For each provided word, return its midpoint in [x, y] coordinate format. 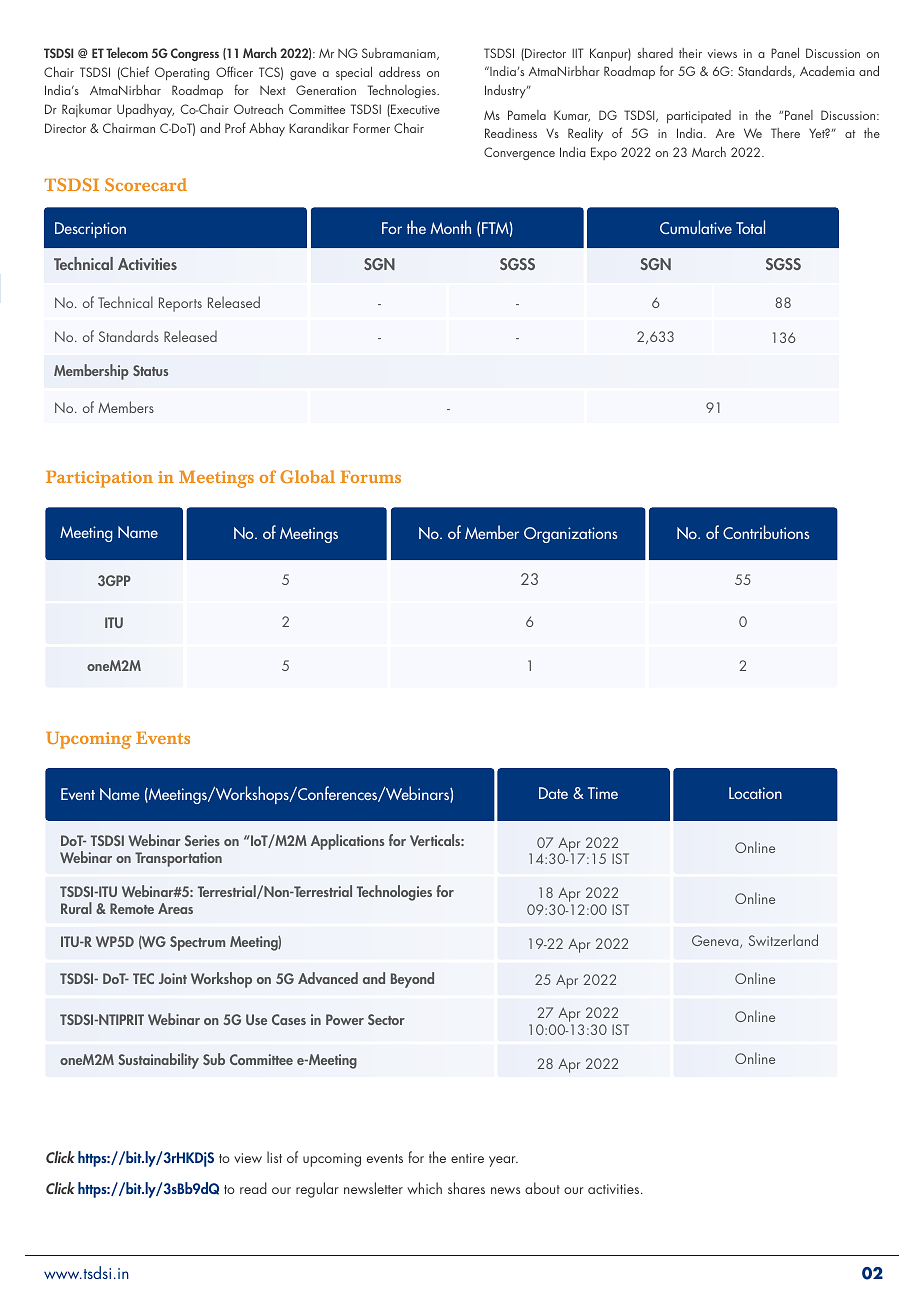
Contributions [766, 532]
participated [699, 116]
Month [451, 227]
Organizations [570, 535]
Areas [175, 908]
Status [150, 370]
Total [750, 227]
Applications [347, 842]
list [274, 1157]
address [399, 71]
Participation [99, 479]
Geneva [716, 941]
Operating [182, 73]
